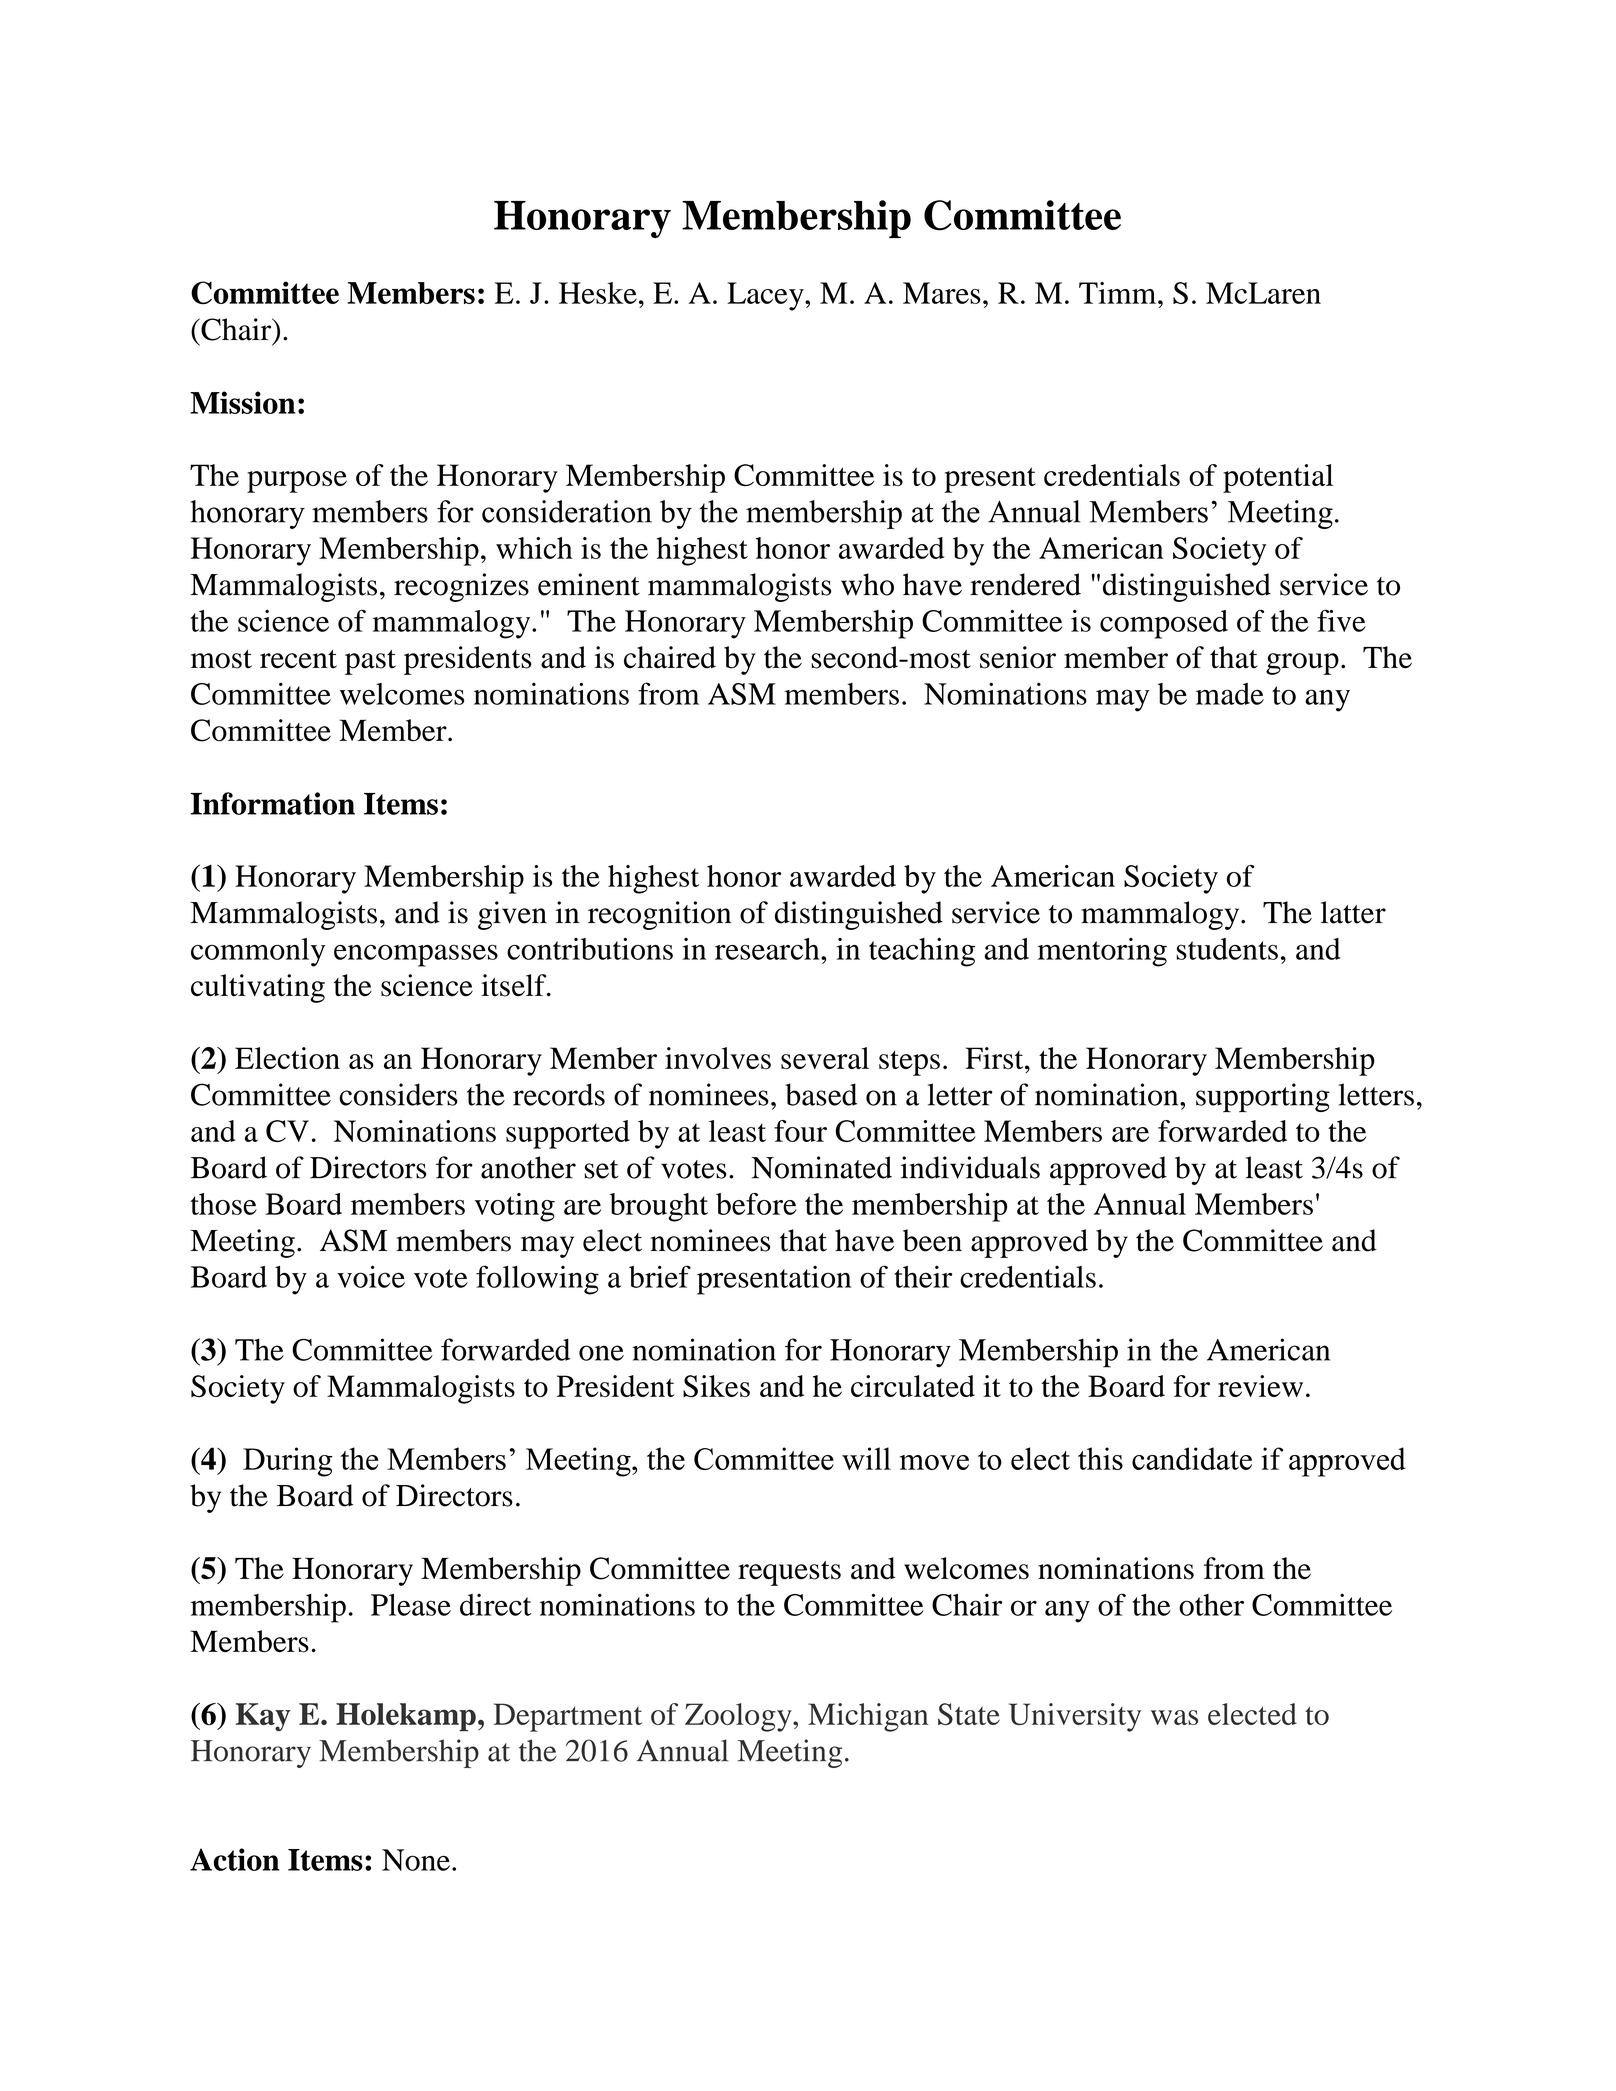  I want to click on voice, so click(371, 1276).
